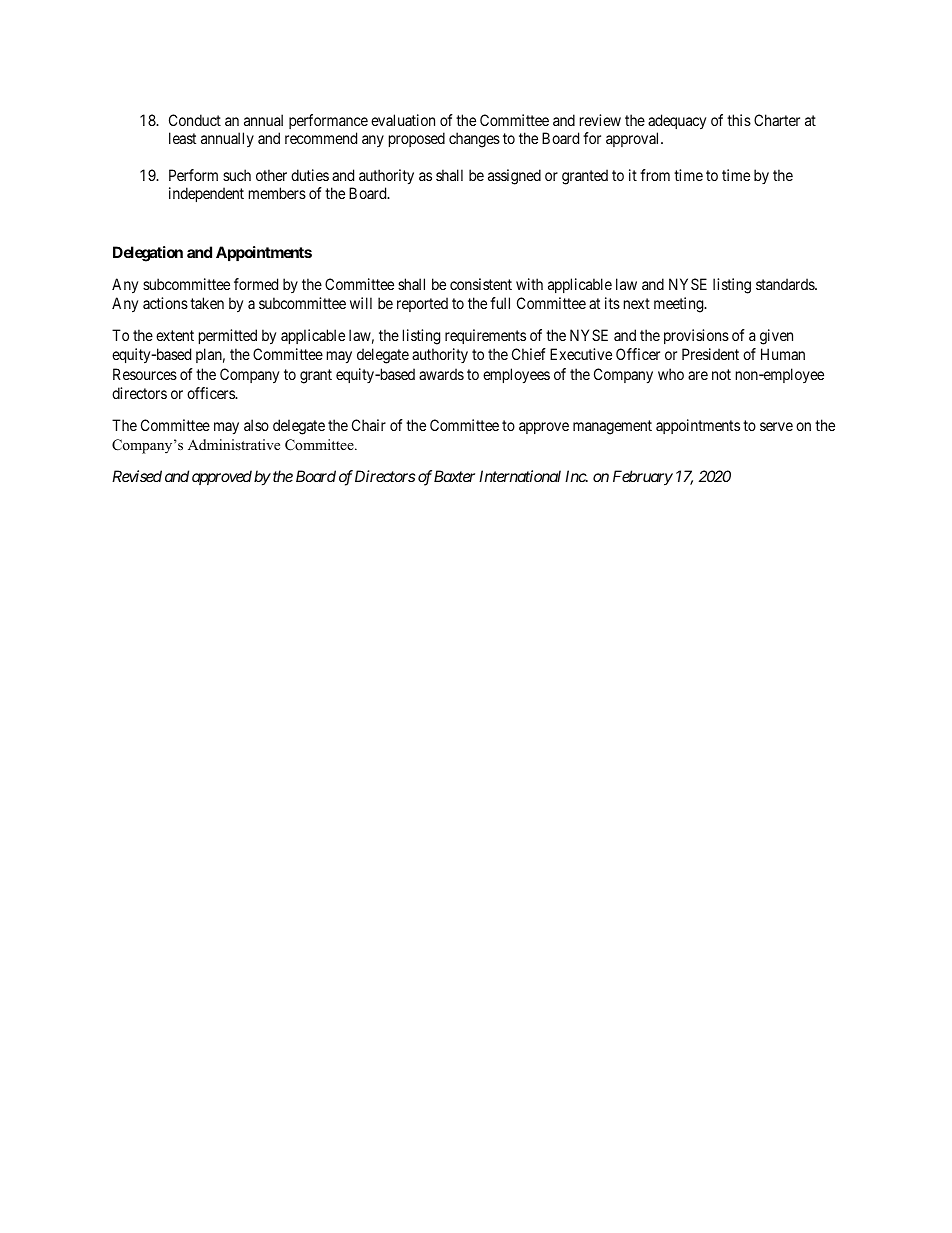 The image size is (952, 1233). Describe the element at coordinates (698, 375) in the screenshot. I see `are` at that location.
